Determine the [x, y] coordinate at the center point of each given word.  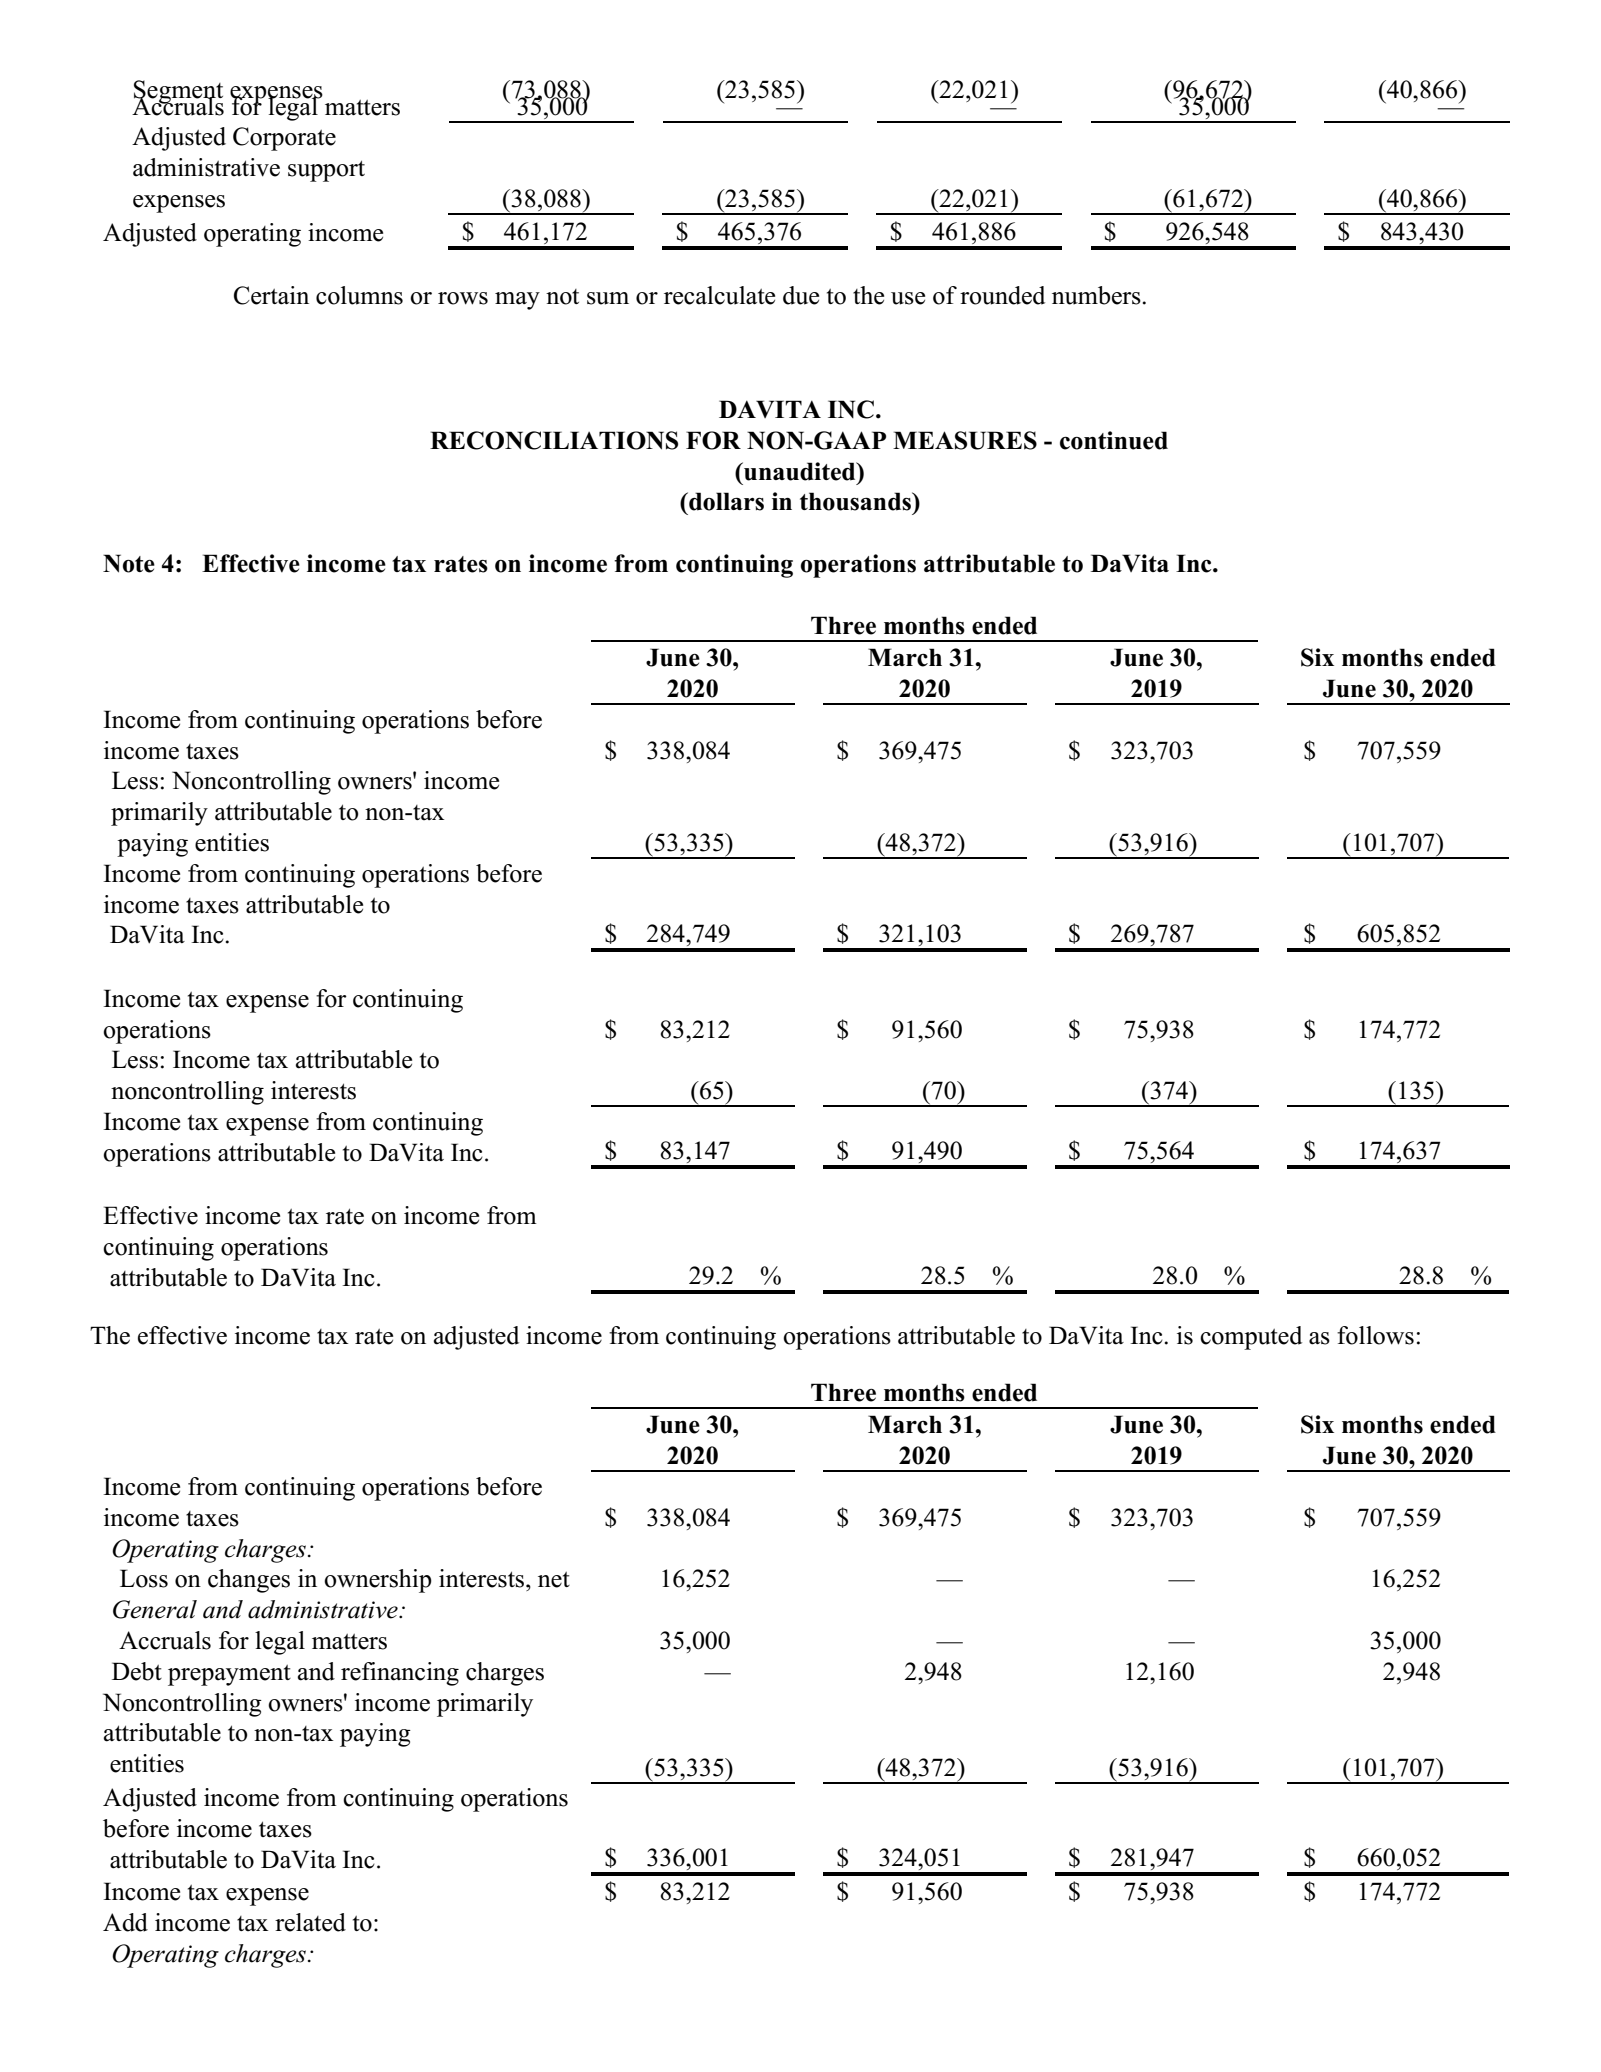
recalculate [719, 295]
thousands [856, 501]
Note [129, 563]
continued [1114, 440]
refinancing [400, 1674]
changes [249, 1581]
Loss [144, 1578]
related [310, 1922]
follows [1375, 1335]
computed [1251, 1338]
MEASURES [965, 440]
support [326, 171]
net [554, 1580]
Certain [271, 295]
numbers [1096, 295]
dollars [725, 501]
